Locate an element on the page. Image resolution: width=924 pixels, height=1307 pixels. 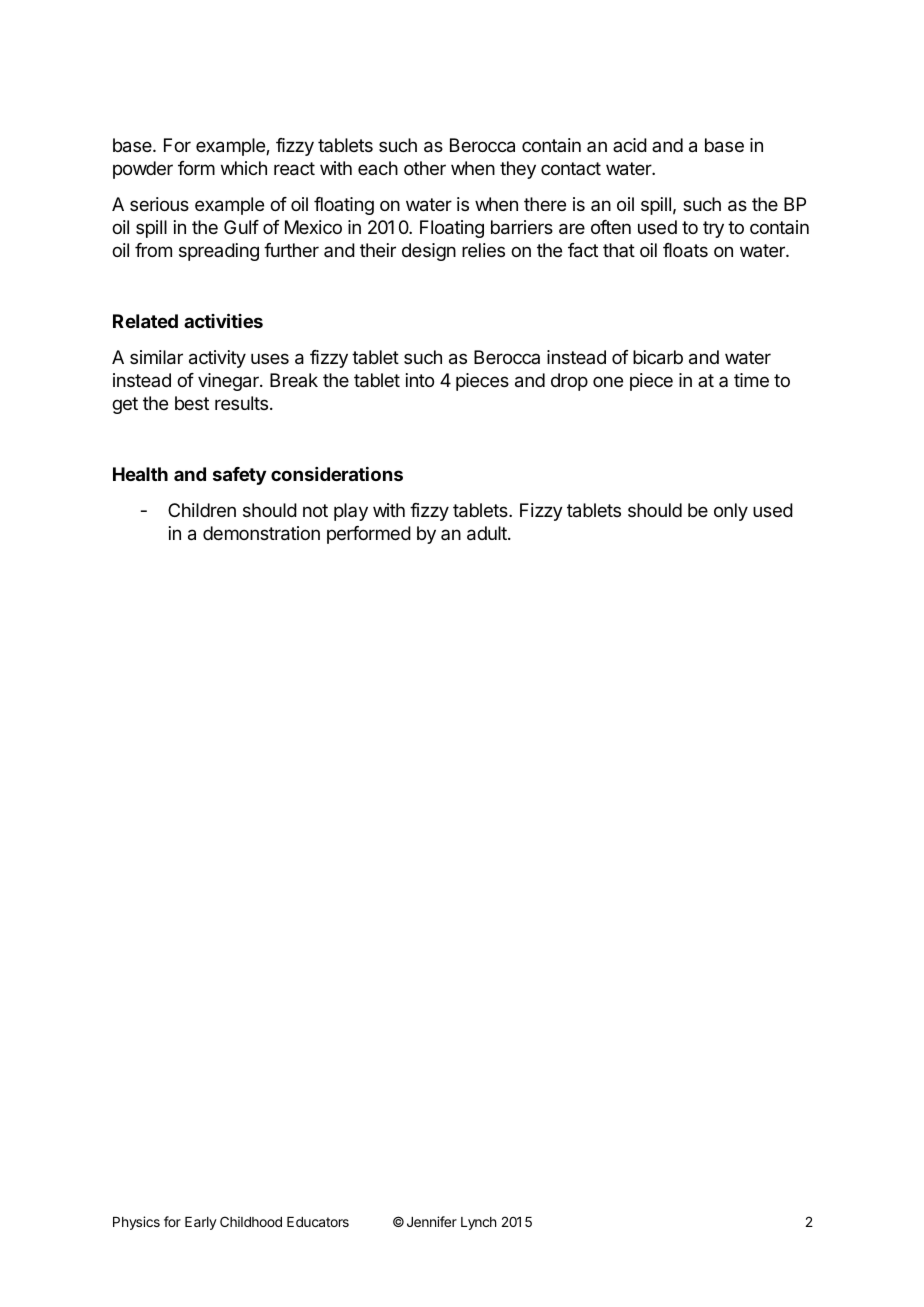
which is located at coordinates (244, 168).
